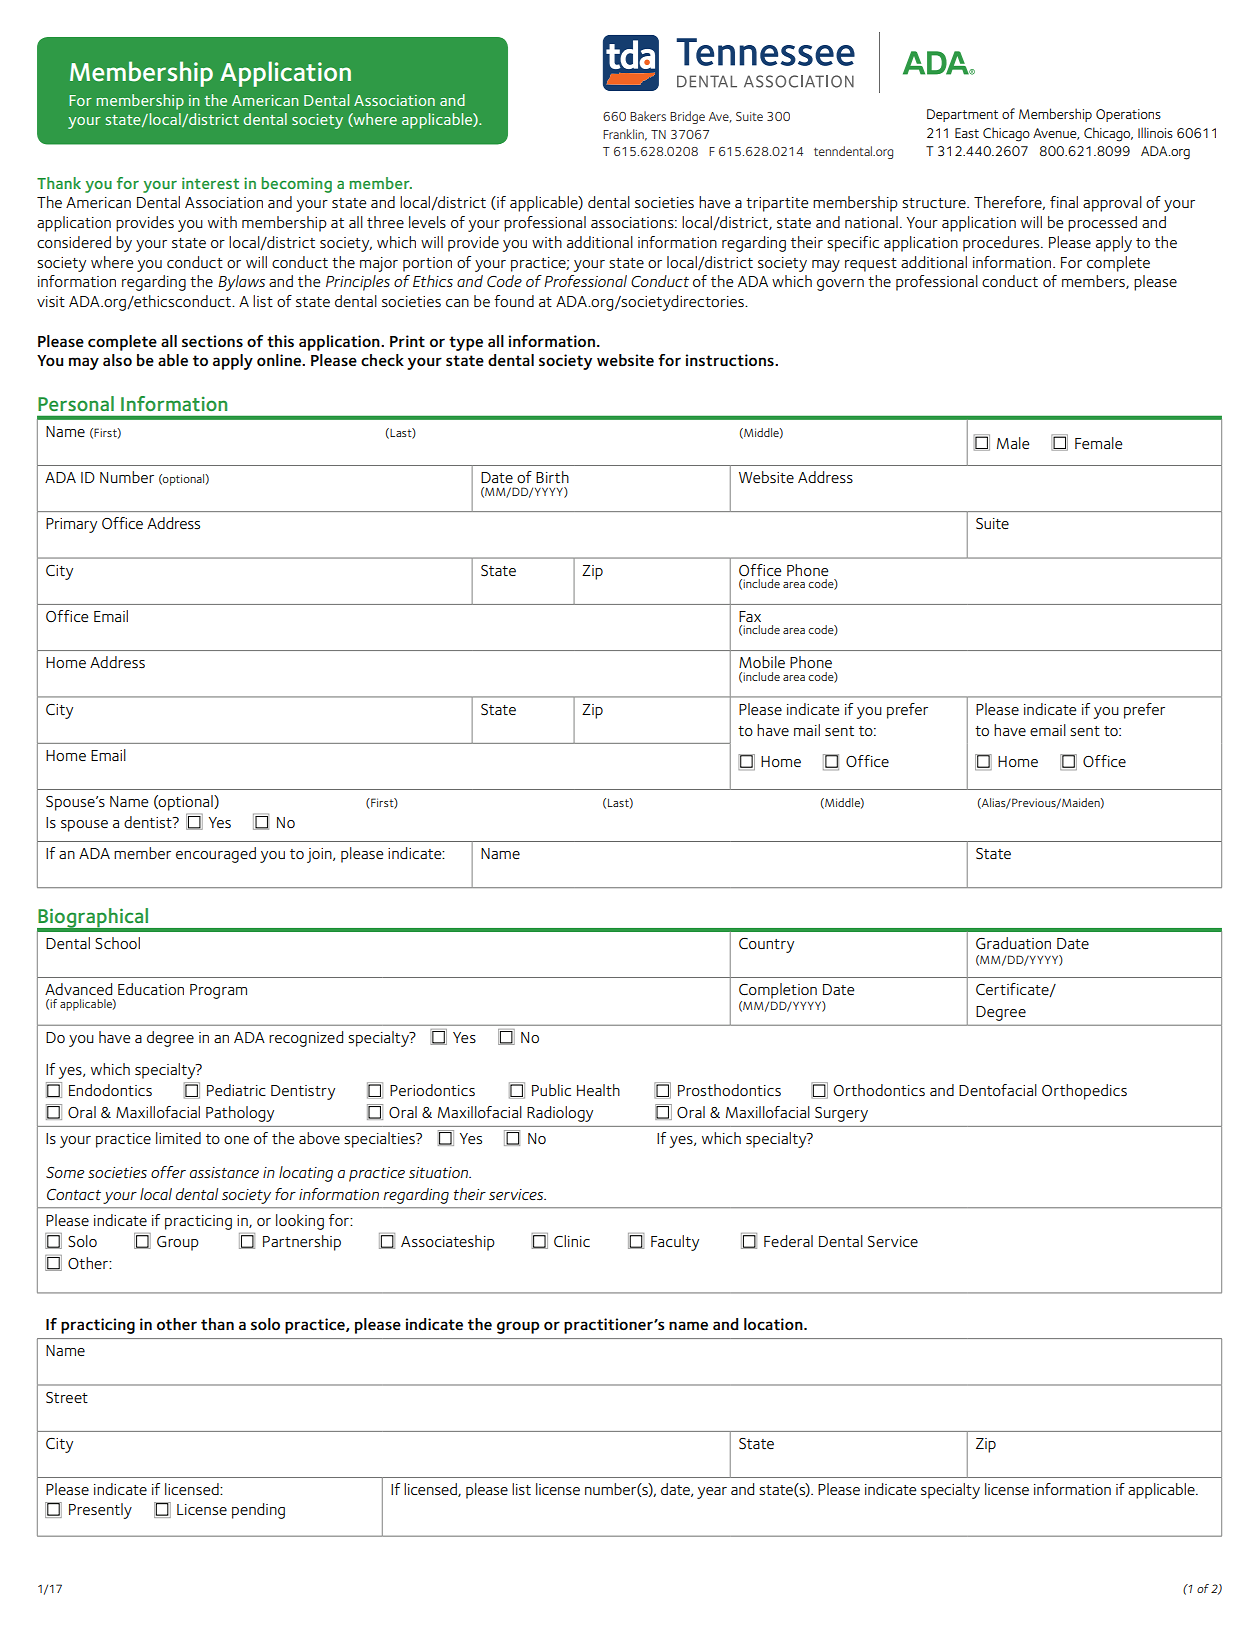 This screenshot has width=1259, height=1630. Describe the element at coordinates (762, 662) in the screenshot. I see `Mobile` at that location.
